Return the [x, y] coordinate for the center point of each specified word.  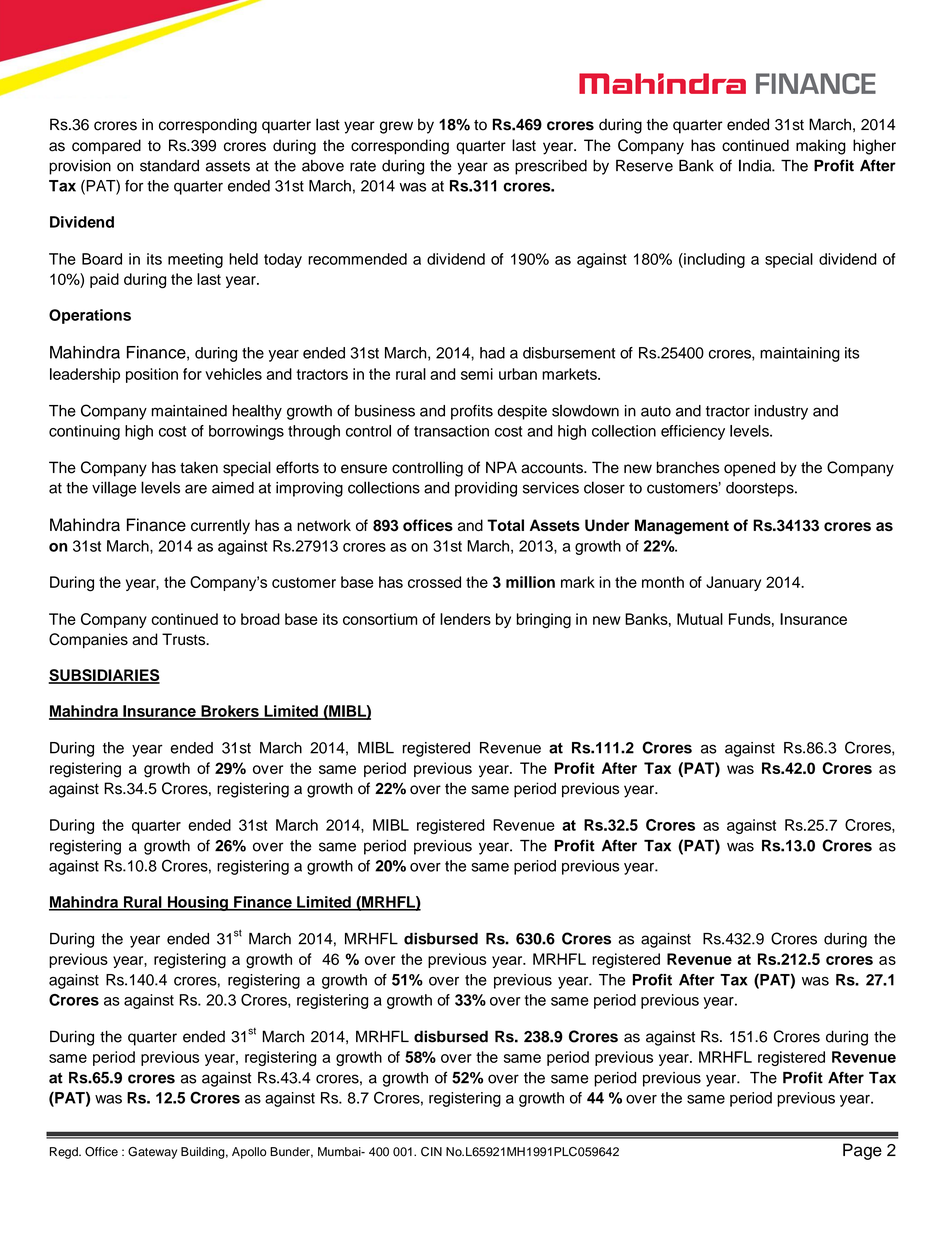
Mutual [700, 619]
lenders [465, 619]
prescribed [551, 167]
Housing [198, 903]
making [821, 147]
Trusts [185, 639]
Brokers [230, 712]
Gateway [152, 1153]
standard [169, 166]
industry [781, 412]
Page [862, 1151]
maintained [189, 411]
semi [477, 374]
